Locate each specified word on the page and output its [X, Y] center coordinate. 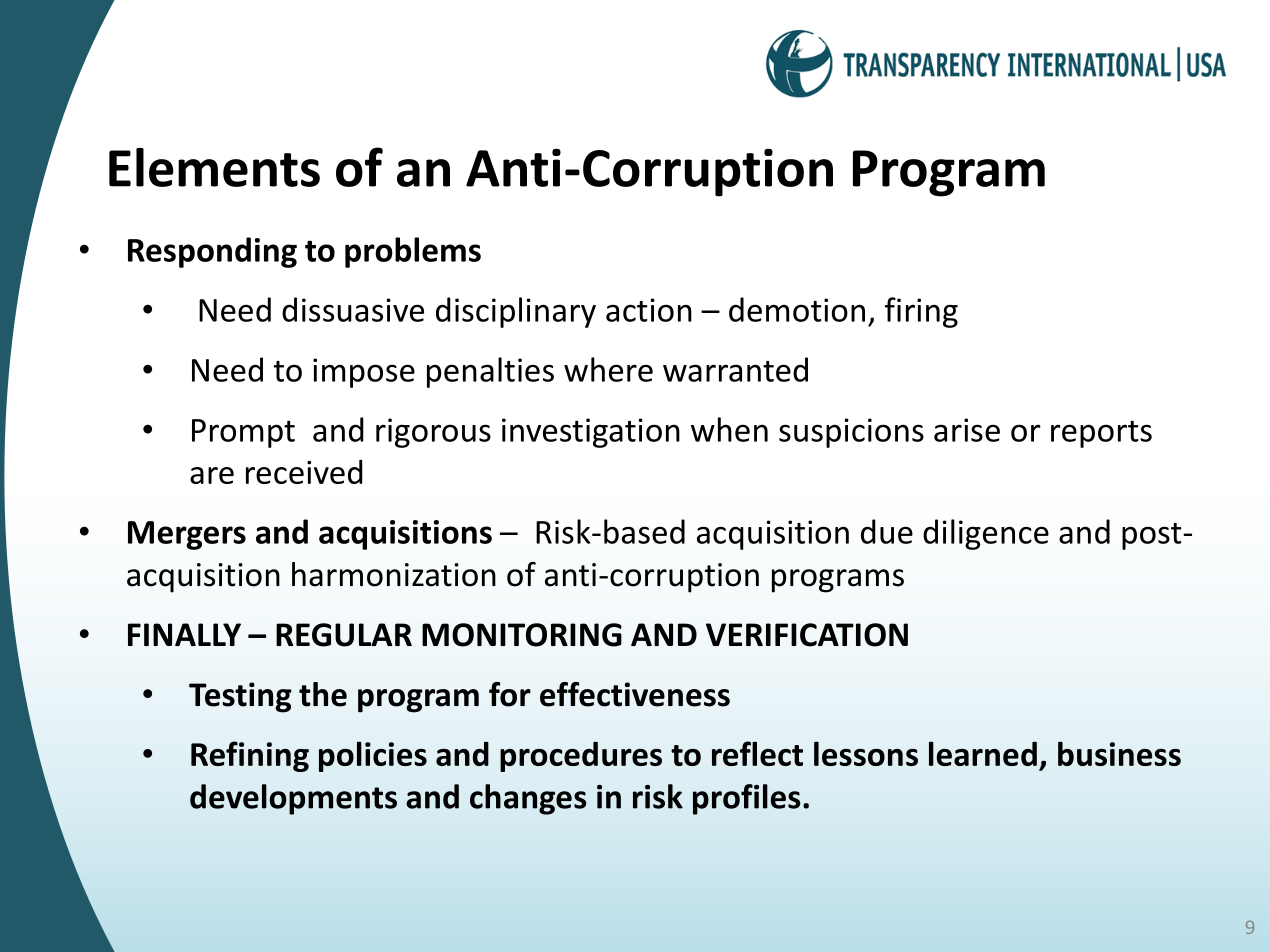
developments [293, 799]
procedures [581, 757]
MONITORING [522, 635]
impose [364, 373]
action [649, 310]
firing [921, 312]
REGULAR [344, 635]
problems [413, 252]
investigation [591, 433]
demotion [797, 309]
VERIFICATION [807, 635]
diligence [986, 534]
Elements [214, 167]
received [304, 472]
